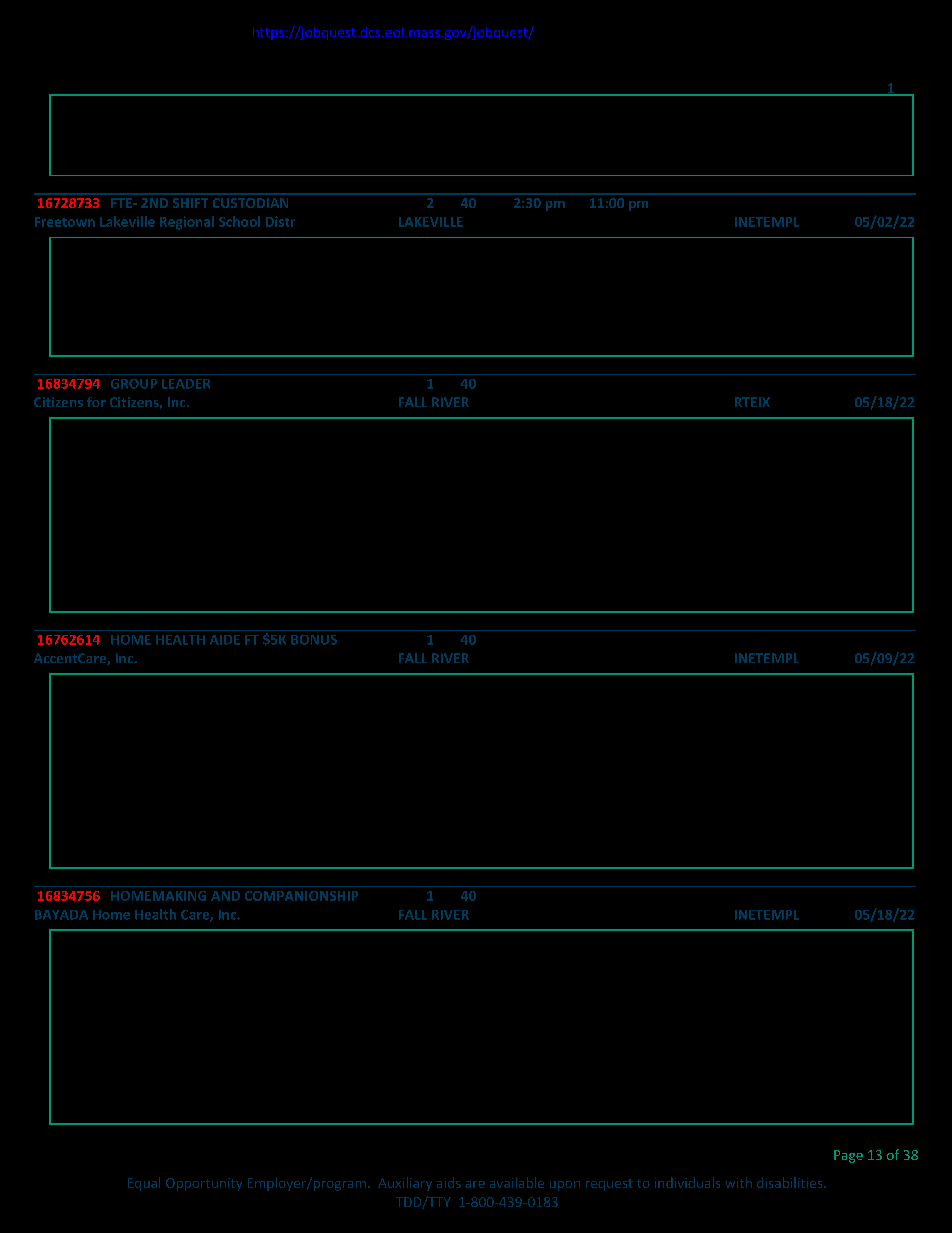  Describe the element at coordinates (848, 1156) in the screenshot. I see `Page` at that location.
